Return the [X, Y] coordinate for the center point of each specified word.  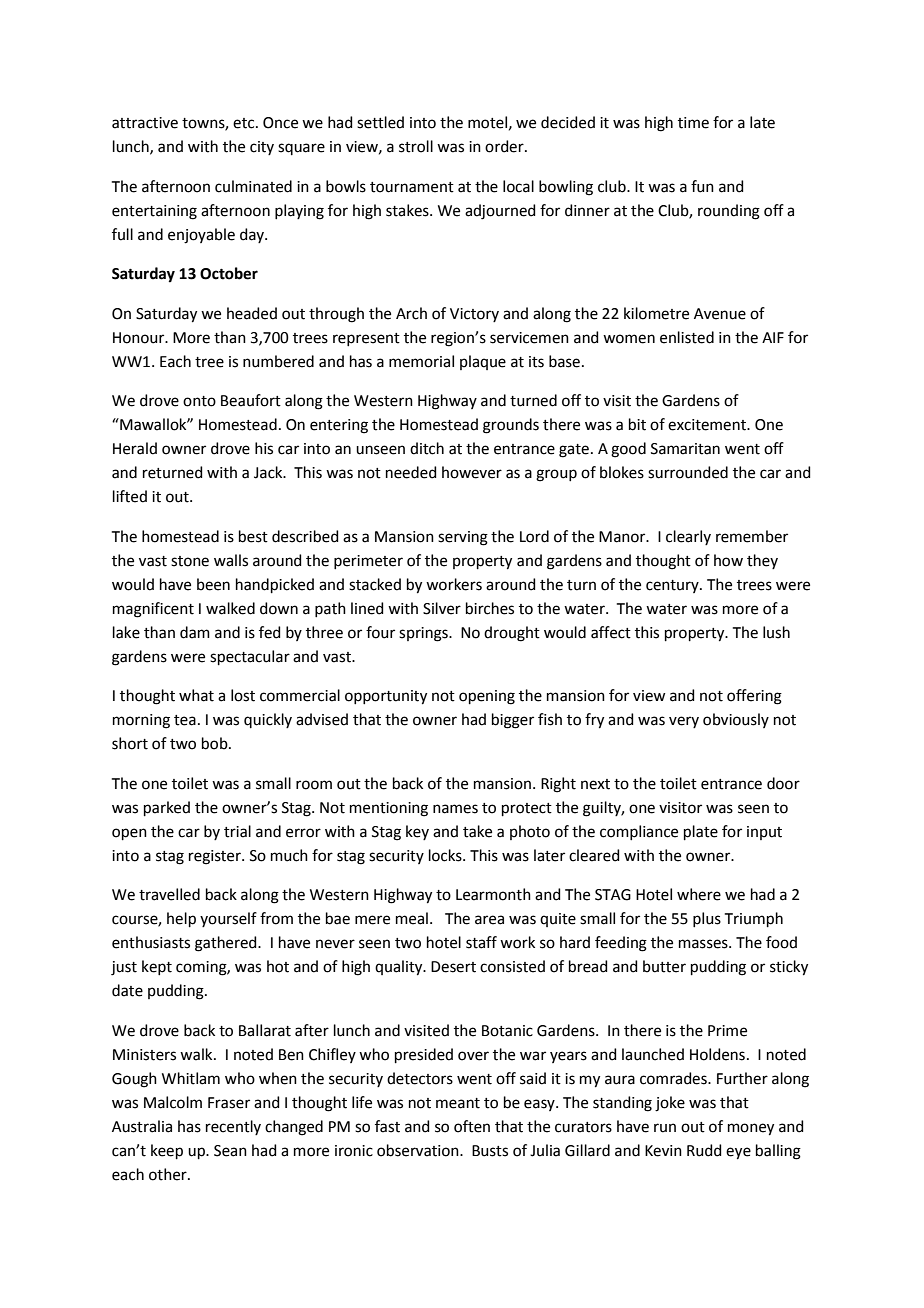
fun [702, 186]
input [764, 833]
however [472, 472]
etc [245, 123]
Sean [230, 1151]
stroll [416, 146]
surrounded [688, 472]
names [455, 809]
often [472, 1126]
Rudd [704, 1150]
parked [167, 808]
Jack [269, 472]
